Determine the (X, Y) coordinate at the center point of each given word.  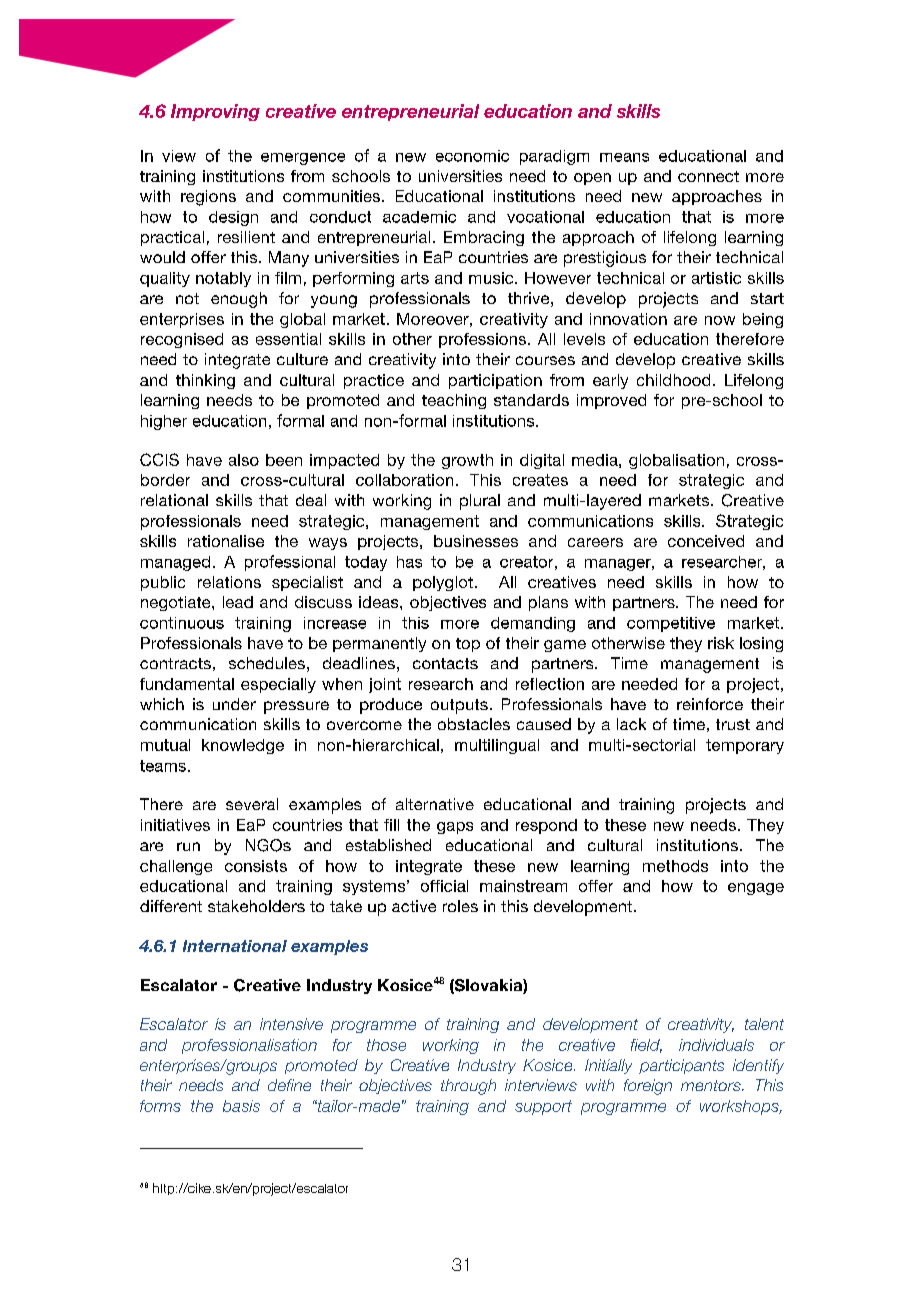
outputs (459, 706)
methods (675, 866)
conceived (706, 541)
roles (460, 906)
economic (472, 156)
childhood (673, 380)
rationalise (226, 541)
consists (256, 866)
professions (482, 340)
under (234, 704)
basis (241, 1106)
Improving (215, 112)
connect (708, 176)
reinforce (710, 704)
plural (480, 502)
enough (239, 300)
